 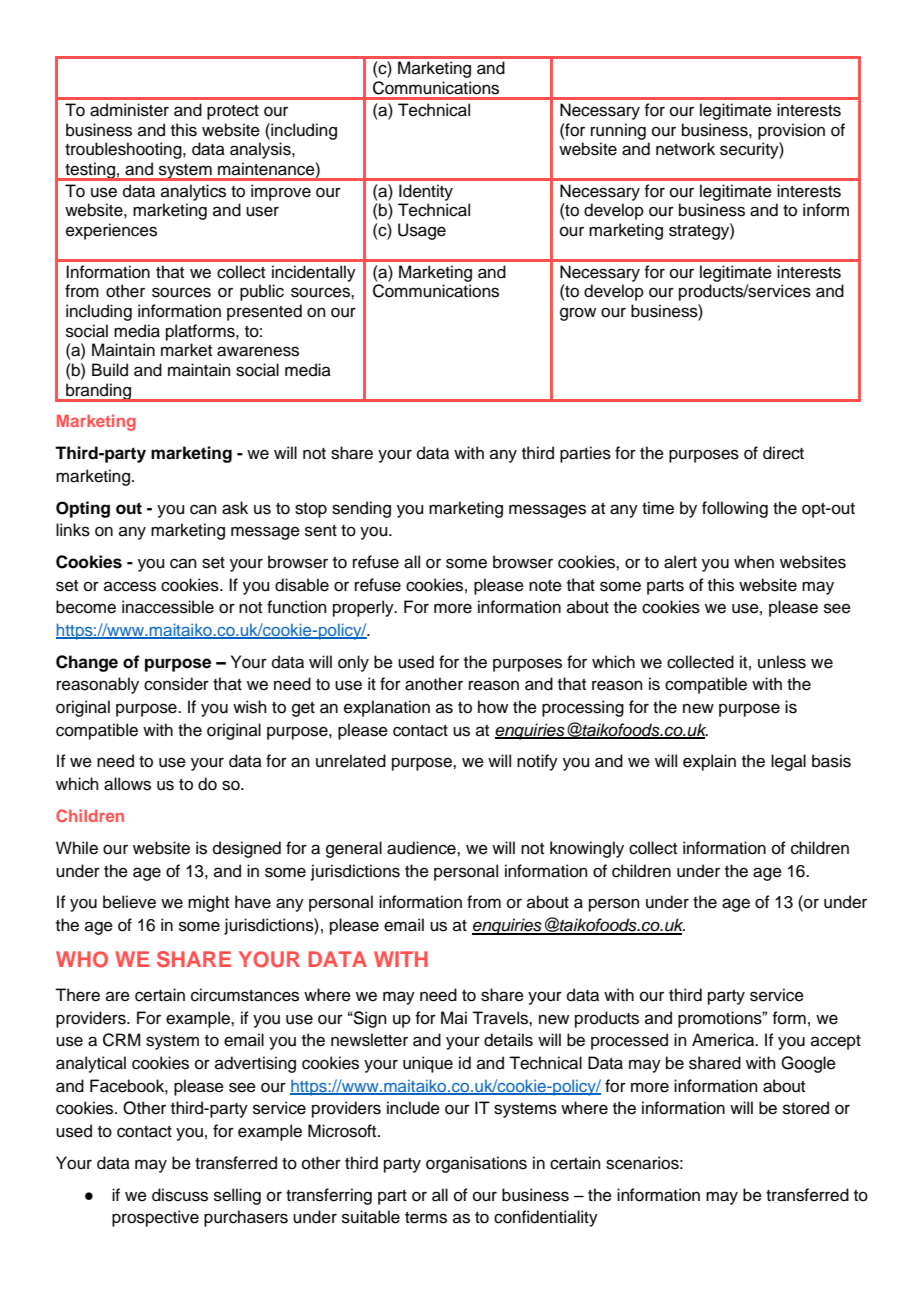 I want to click on organisations, so click(x=476, y=1164).
